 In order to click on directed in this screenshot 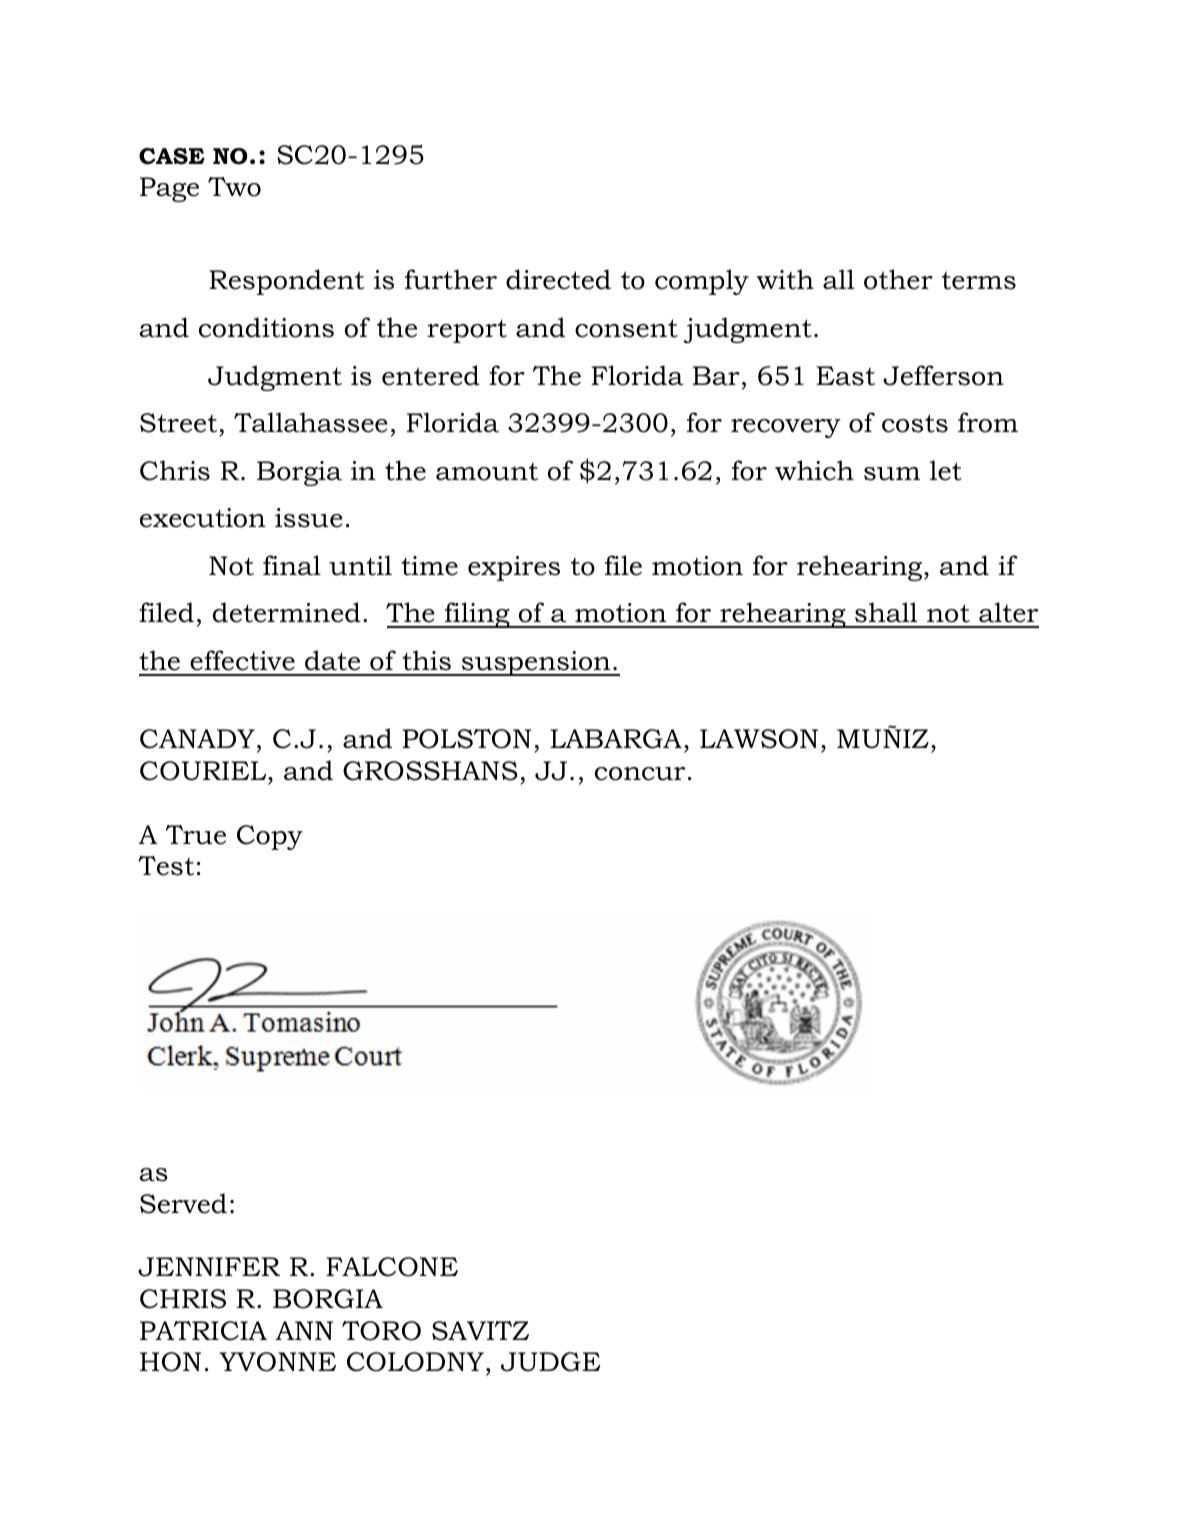, I will do `click(558, 279)`.
